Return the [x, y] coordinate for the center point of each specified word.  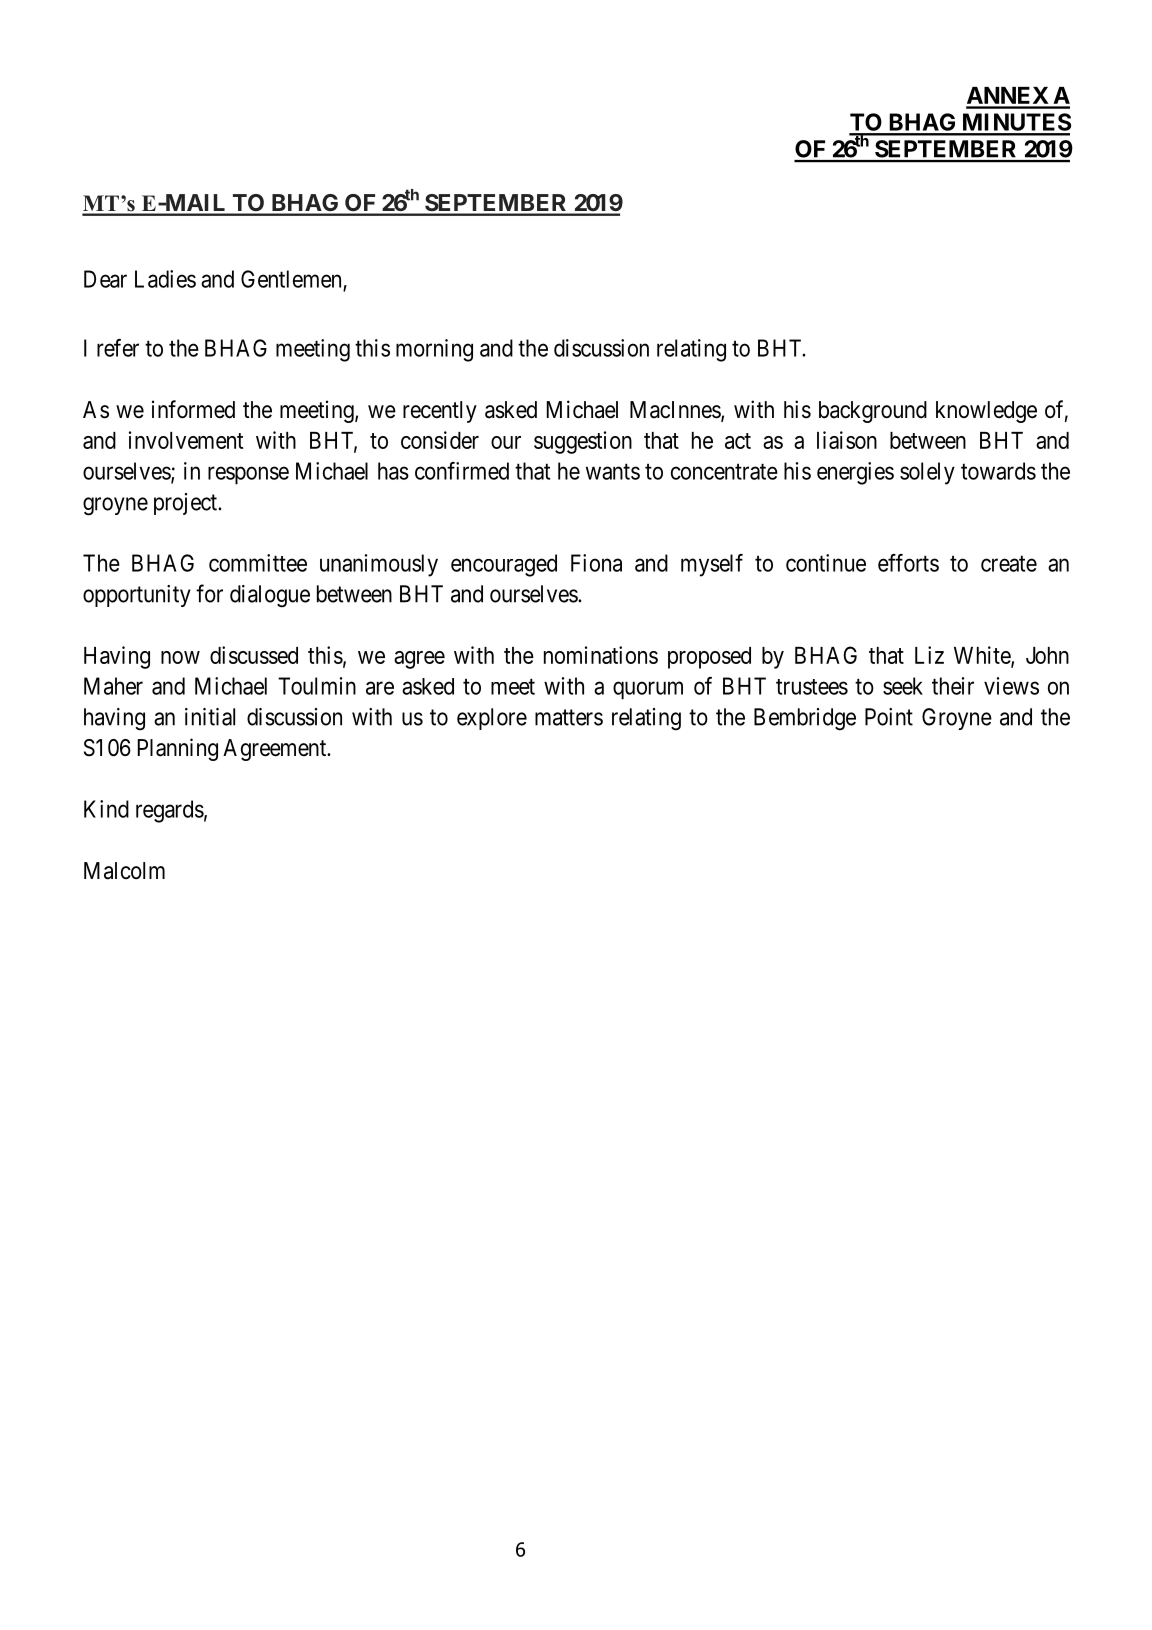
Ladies [165, 279]
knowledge [986, 412]
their [953, 686]
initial [210, 717]
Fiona [596, 563]
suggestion [583, 442]
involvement [186, 440]
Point [889, 717]
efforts [908, 563]
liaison [847, 440]
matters [569, 717]
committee [258, 563]
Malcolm [124, 871]
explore [492, 719]
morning [434, 350]
